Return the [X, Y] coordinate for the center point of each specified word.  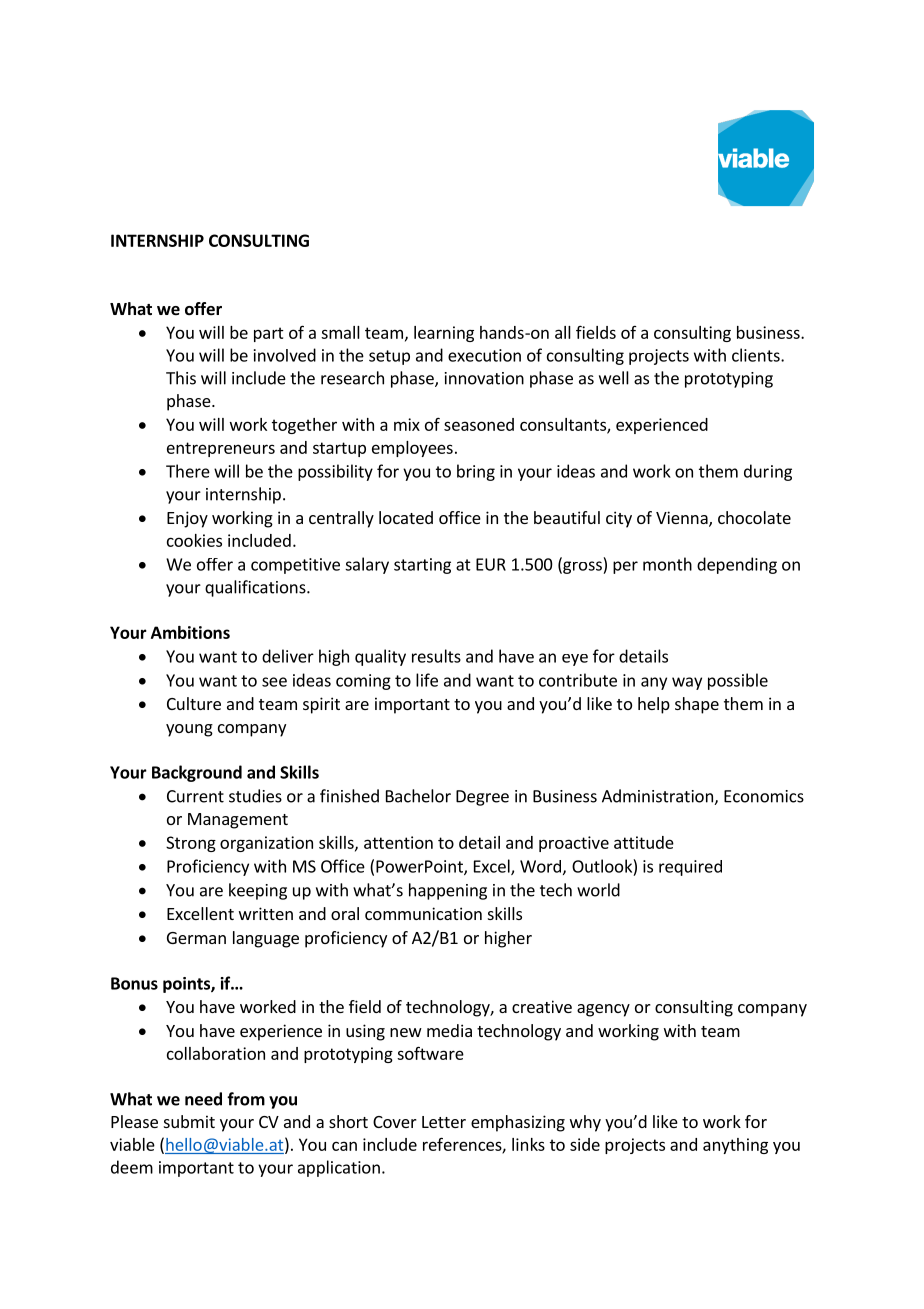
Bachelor [418, 796]
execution [484, 355]
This [181, 378]
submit [189, 1121]
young [189, 730]
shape [697, 705]
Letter [444, 1122]
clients [757, 355]
